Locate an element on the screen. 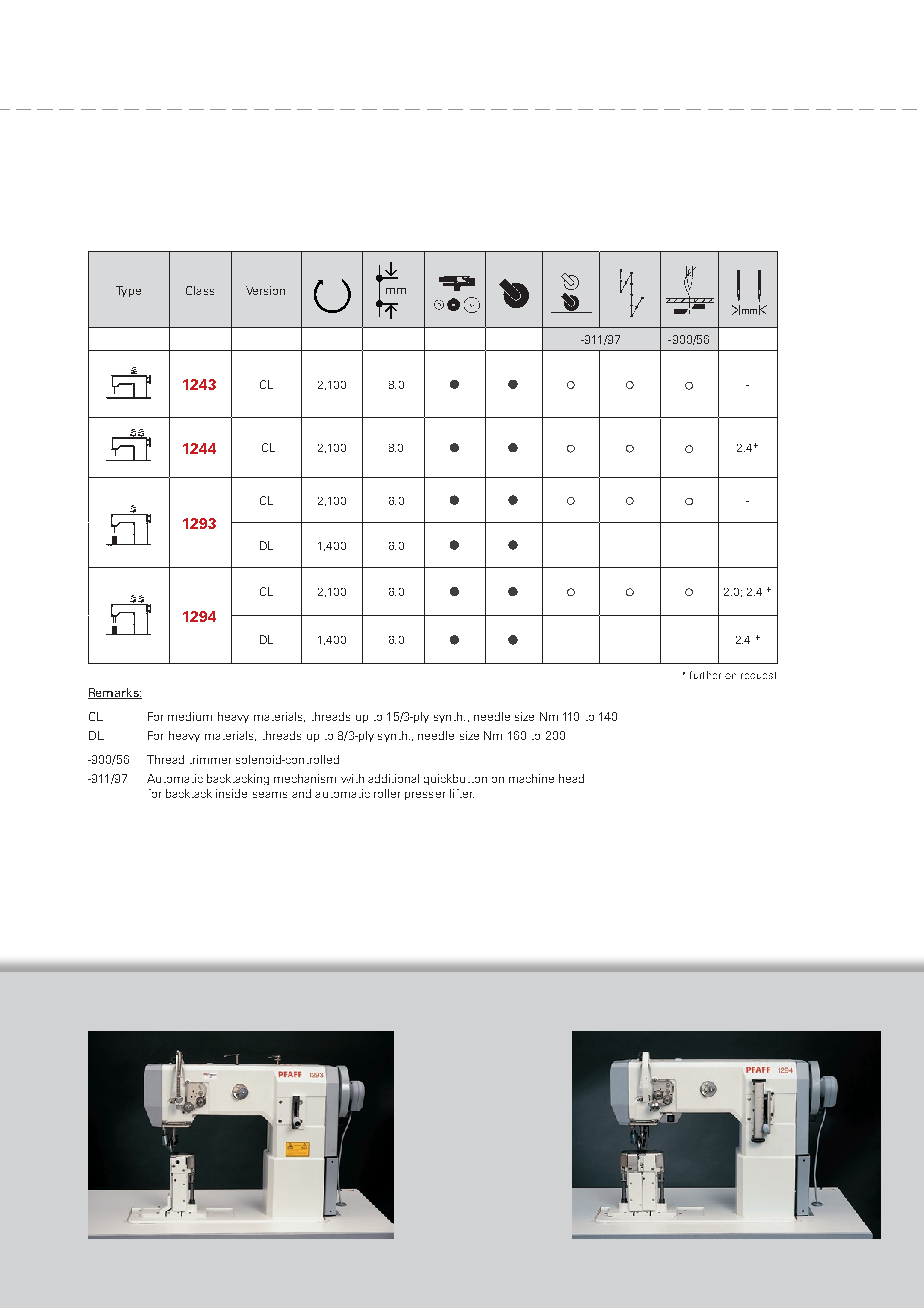 Image resolution: width=924 pixels, height=1308 pixels. request is located at coordinates (758, 675).
